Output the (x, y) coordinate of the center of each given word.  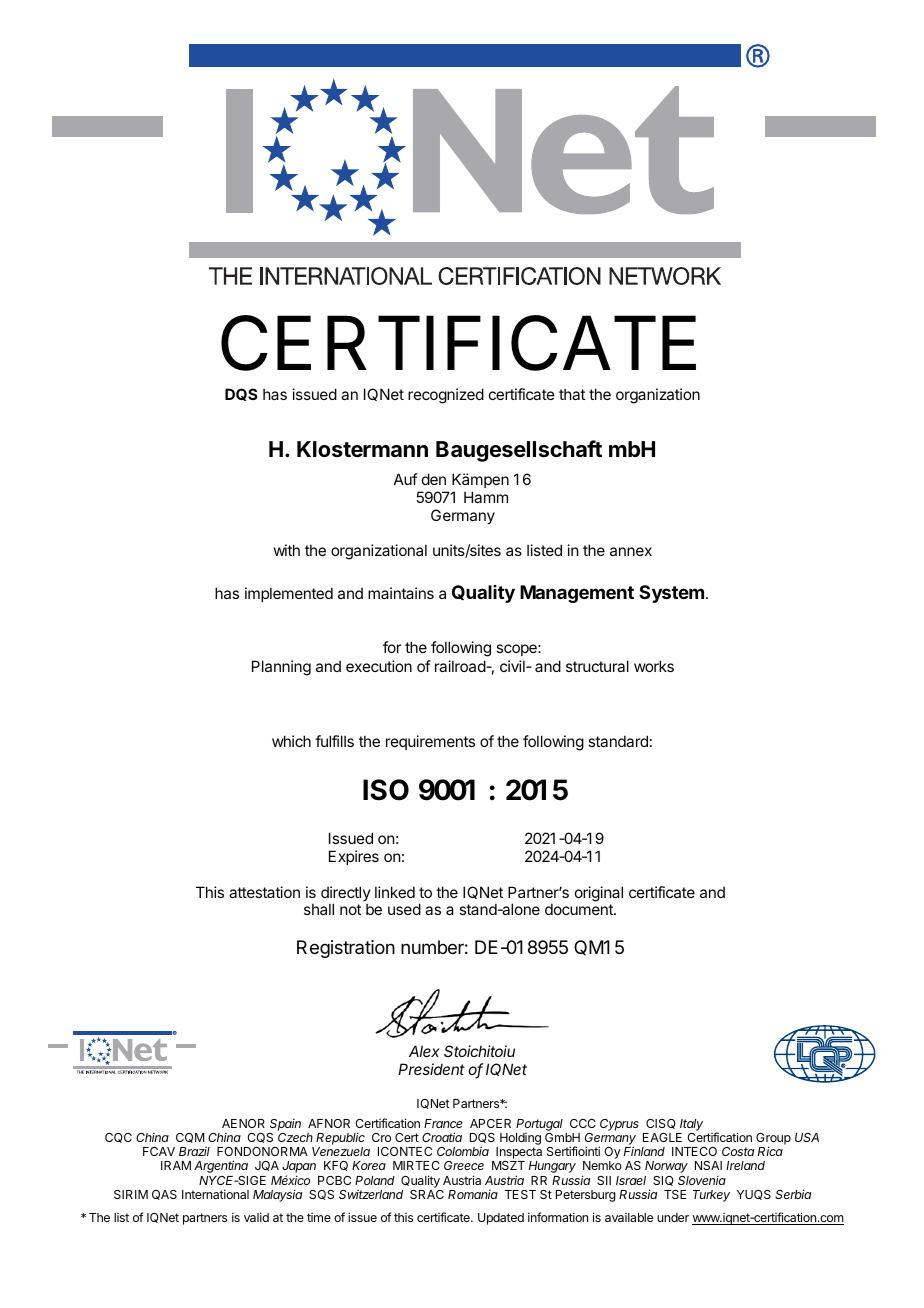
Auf (406, 479)
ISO (386, 790)
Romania (473, 1194)
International (215, 1194)
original (599, 894)
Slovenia (702, 1180)
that (572, 394)
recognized (446, 396)
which (291, 741)
